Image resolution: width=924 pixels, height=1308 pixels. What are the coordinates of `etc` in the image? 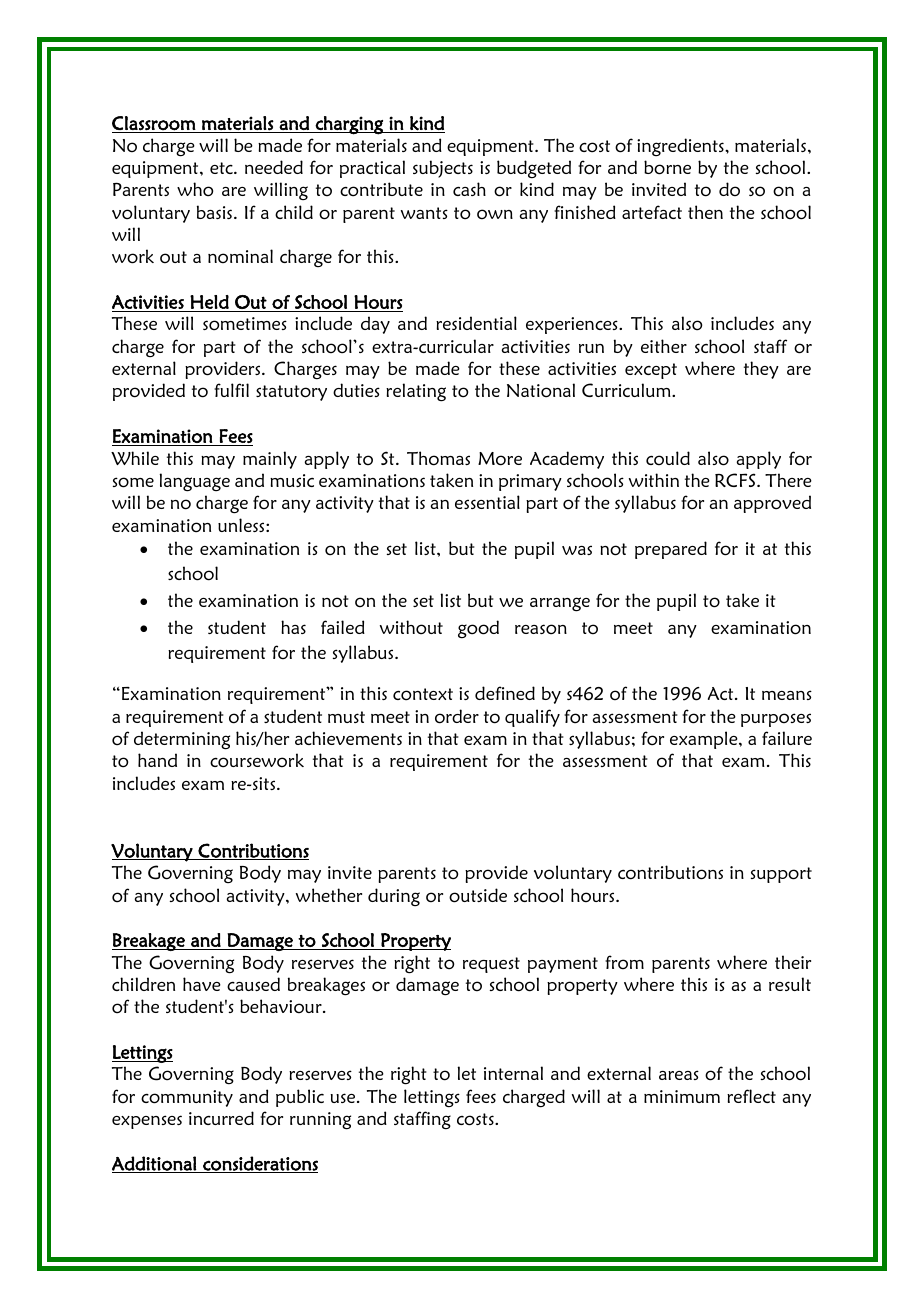 It's located at (222, 168).
